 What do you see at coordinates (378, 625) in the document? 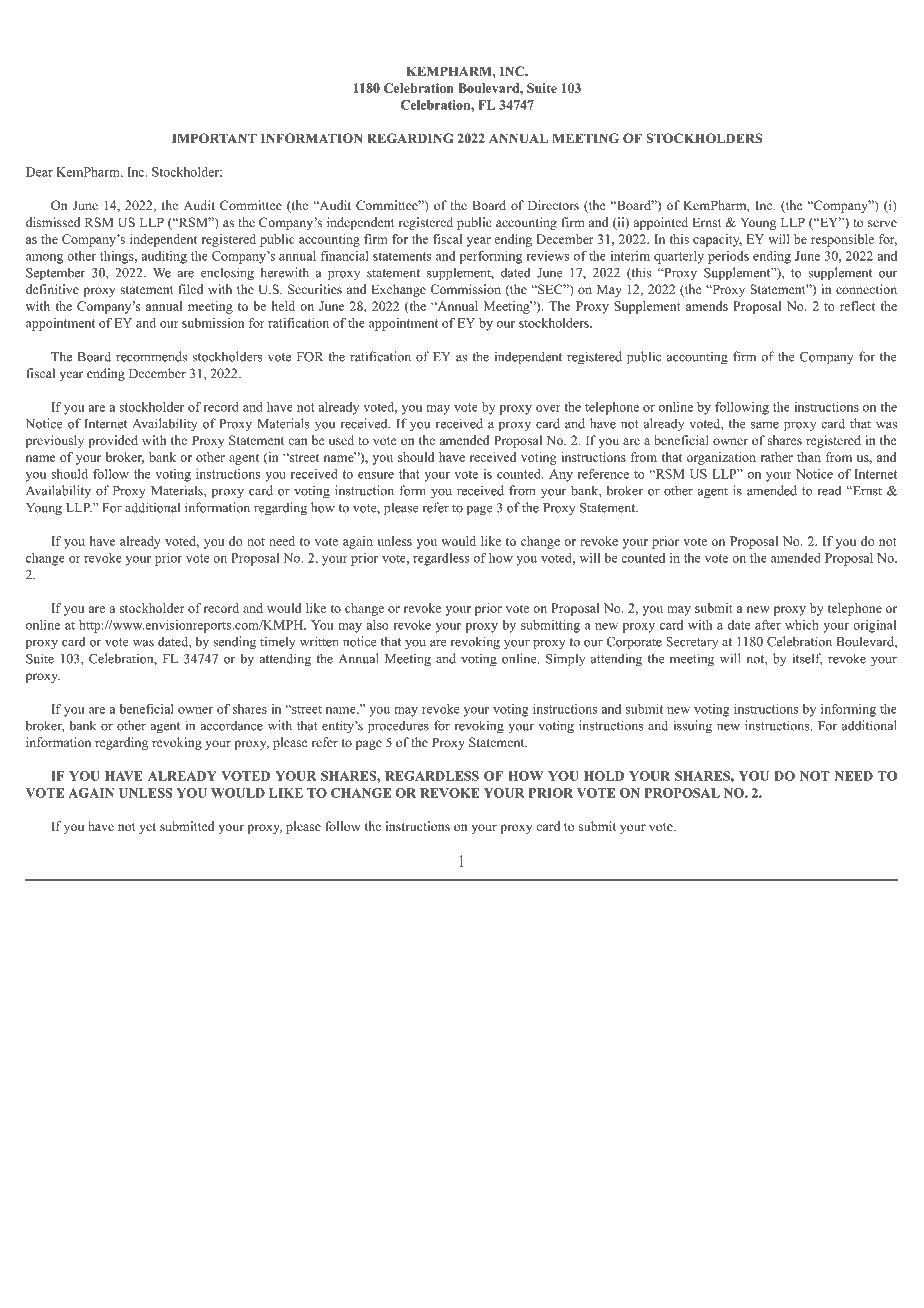
I see `also` at bounding box center [378, 625].
